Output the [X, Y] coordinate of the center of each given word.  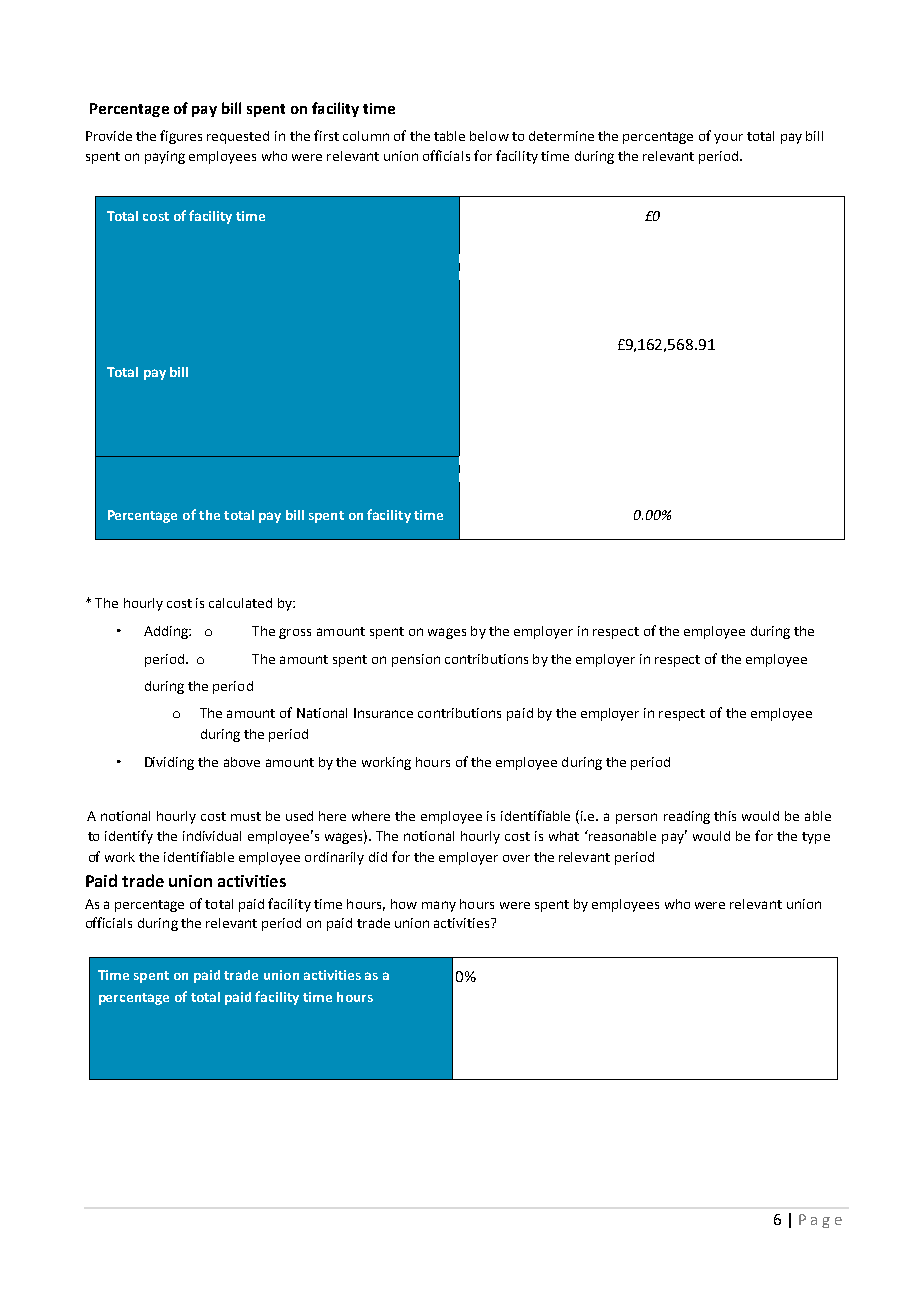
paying [165, 157]
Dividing [169, 763]
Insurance [383, 713]
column [366, 136]
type [816, 838]
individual [212, 836]
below [489, 136]
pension [416, 660]
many [439, 906]
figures [181, 137]
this [725, 816]
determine [561, 136]
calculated [240, 603]
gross [295, 633]
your [728, 139]
